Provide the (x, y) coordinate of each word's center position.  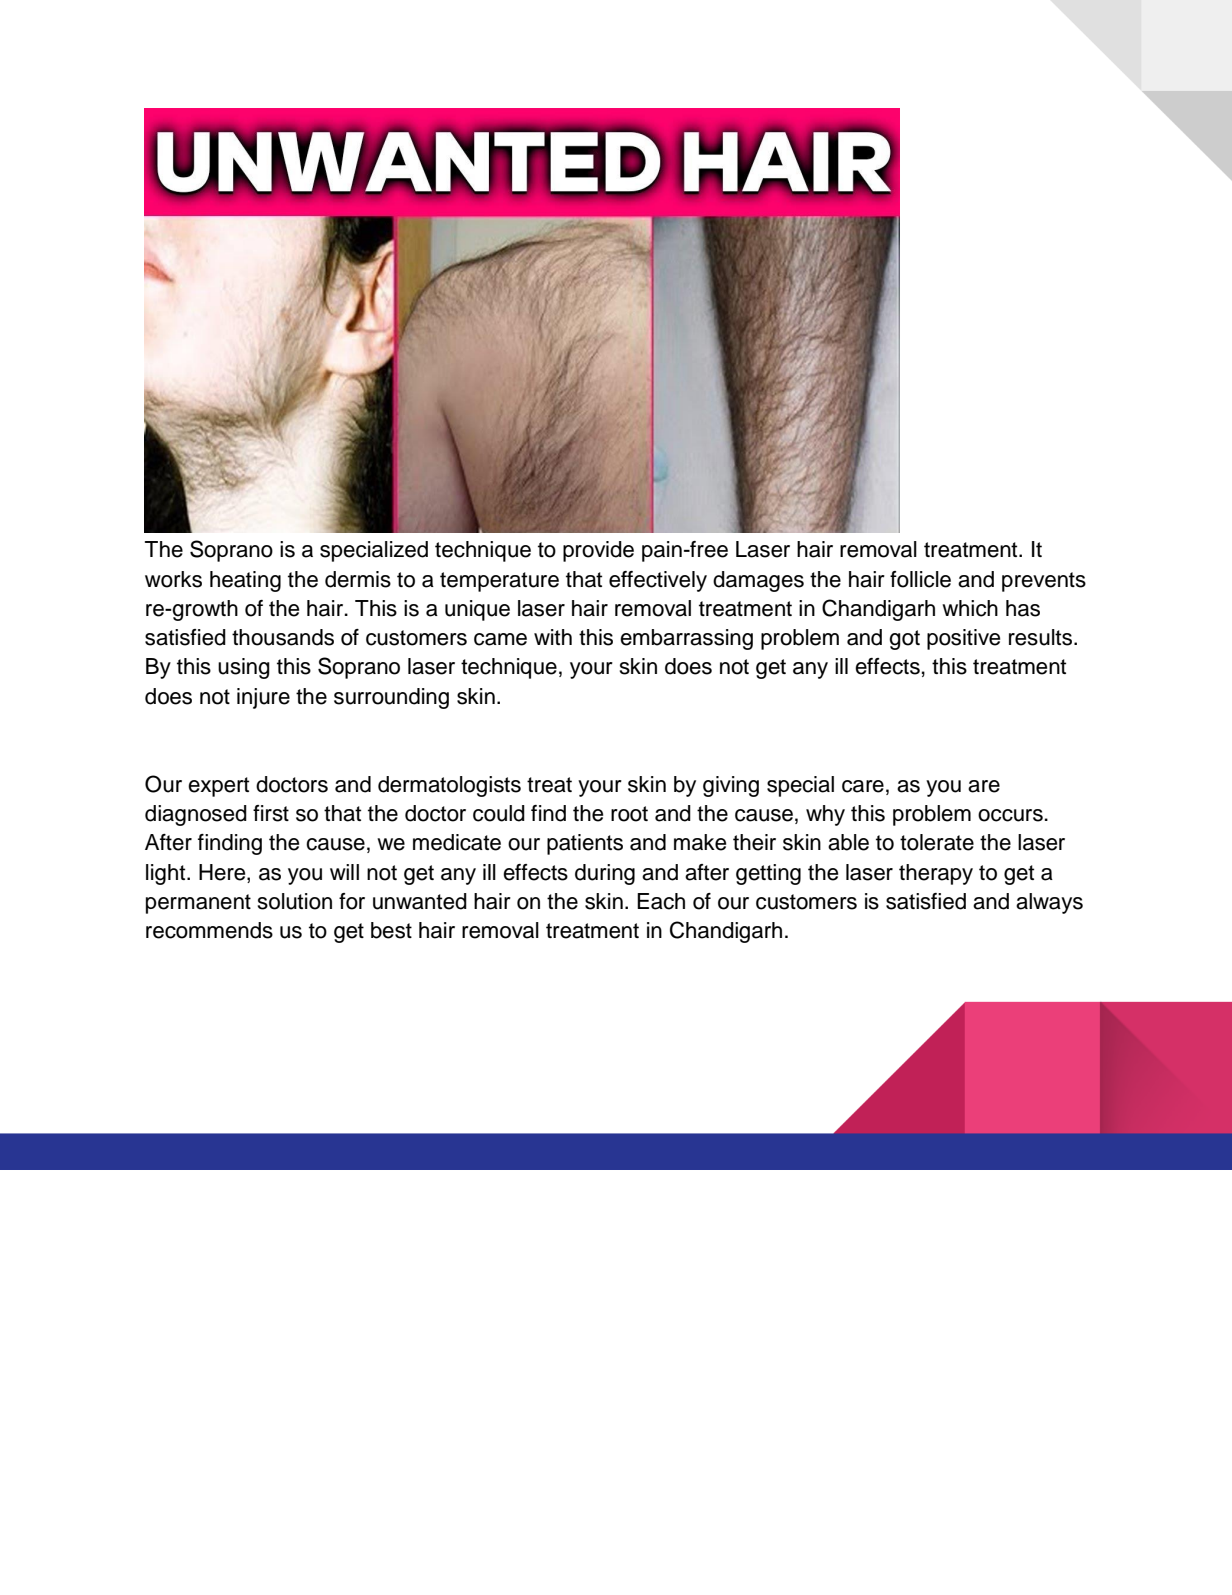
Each (661, 901)
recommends (209, 930)
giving (731, 786)
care (863, 786)
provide (598, 551)
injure (263, 698)
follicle (920, 579)
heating (245, 581)
